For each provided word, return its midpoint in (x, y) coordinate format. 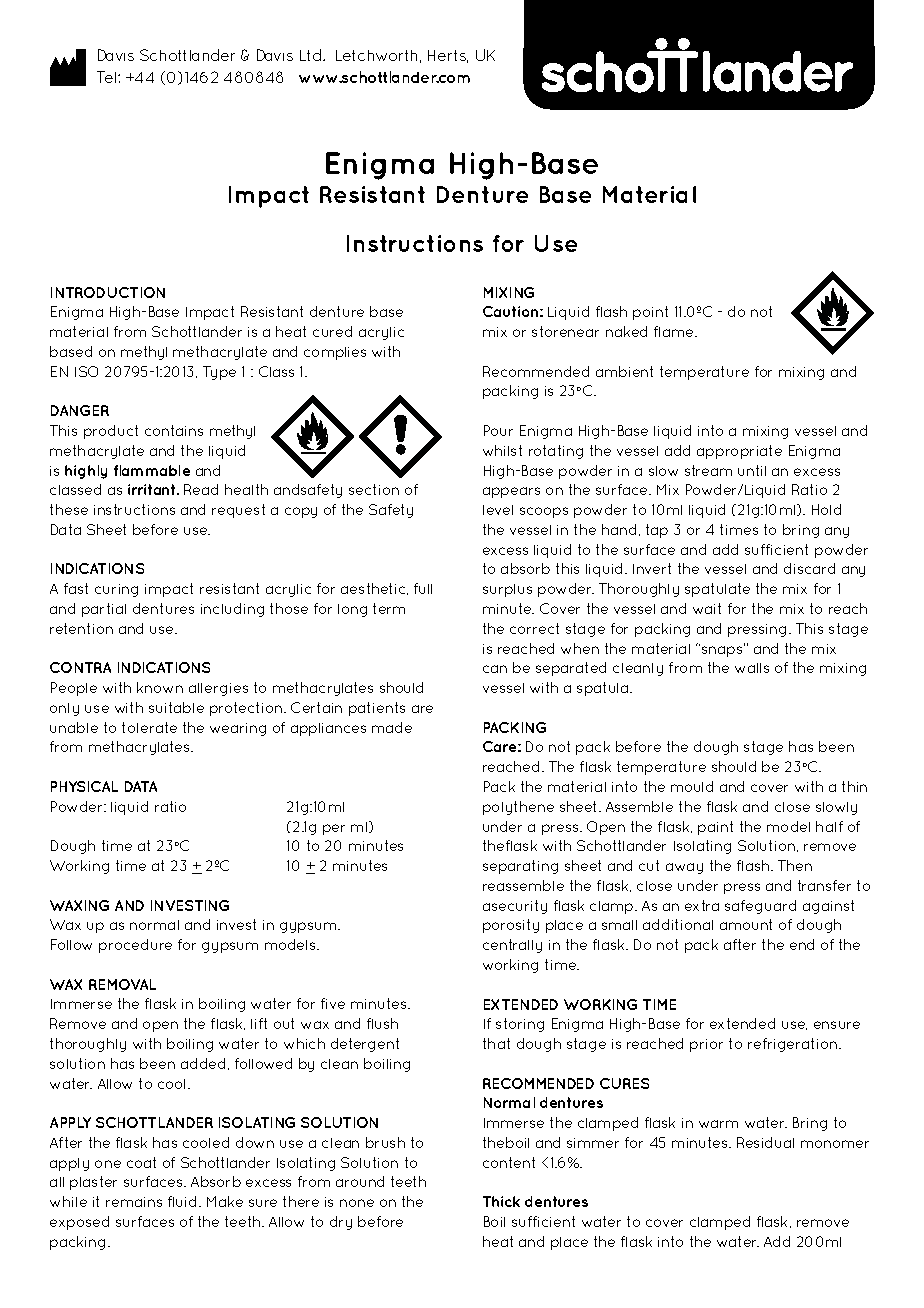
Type (219, 373)
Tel (108, 77)
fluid (182, 1201)
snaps (723, 650)
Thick (501, 1201)
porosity (511, 926)
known (160, 687)
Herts (448, 56)
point (650, 313)
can (495, 669)
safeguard (760, 907)
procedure (135, 946)
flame (675, 331)
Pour (498, 430)
